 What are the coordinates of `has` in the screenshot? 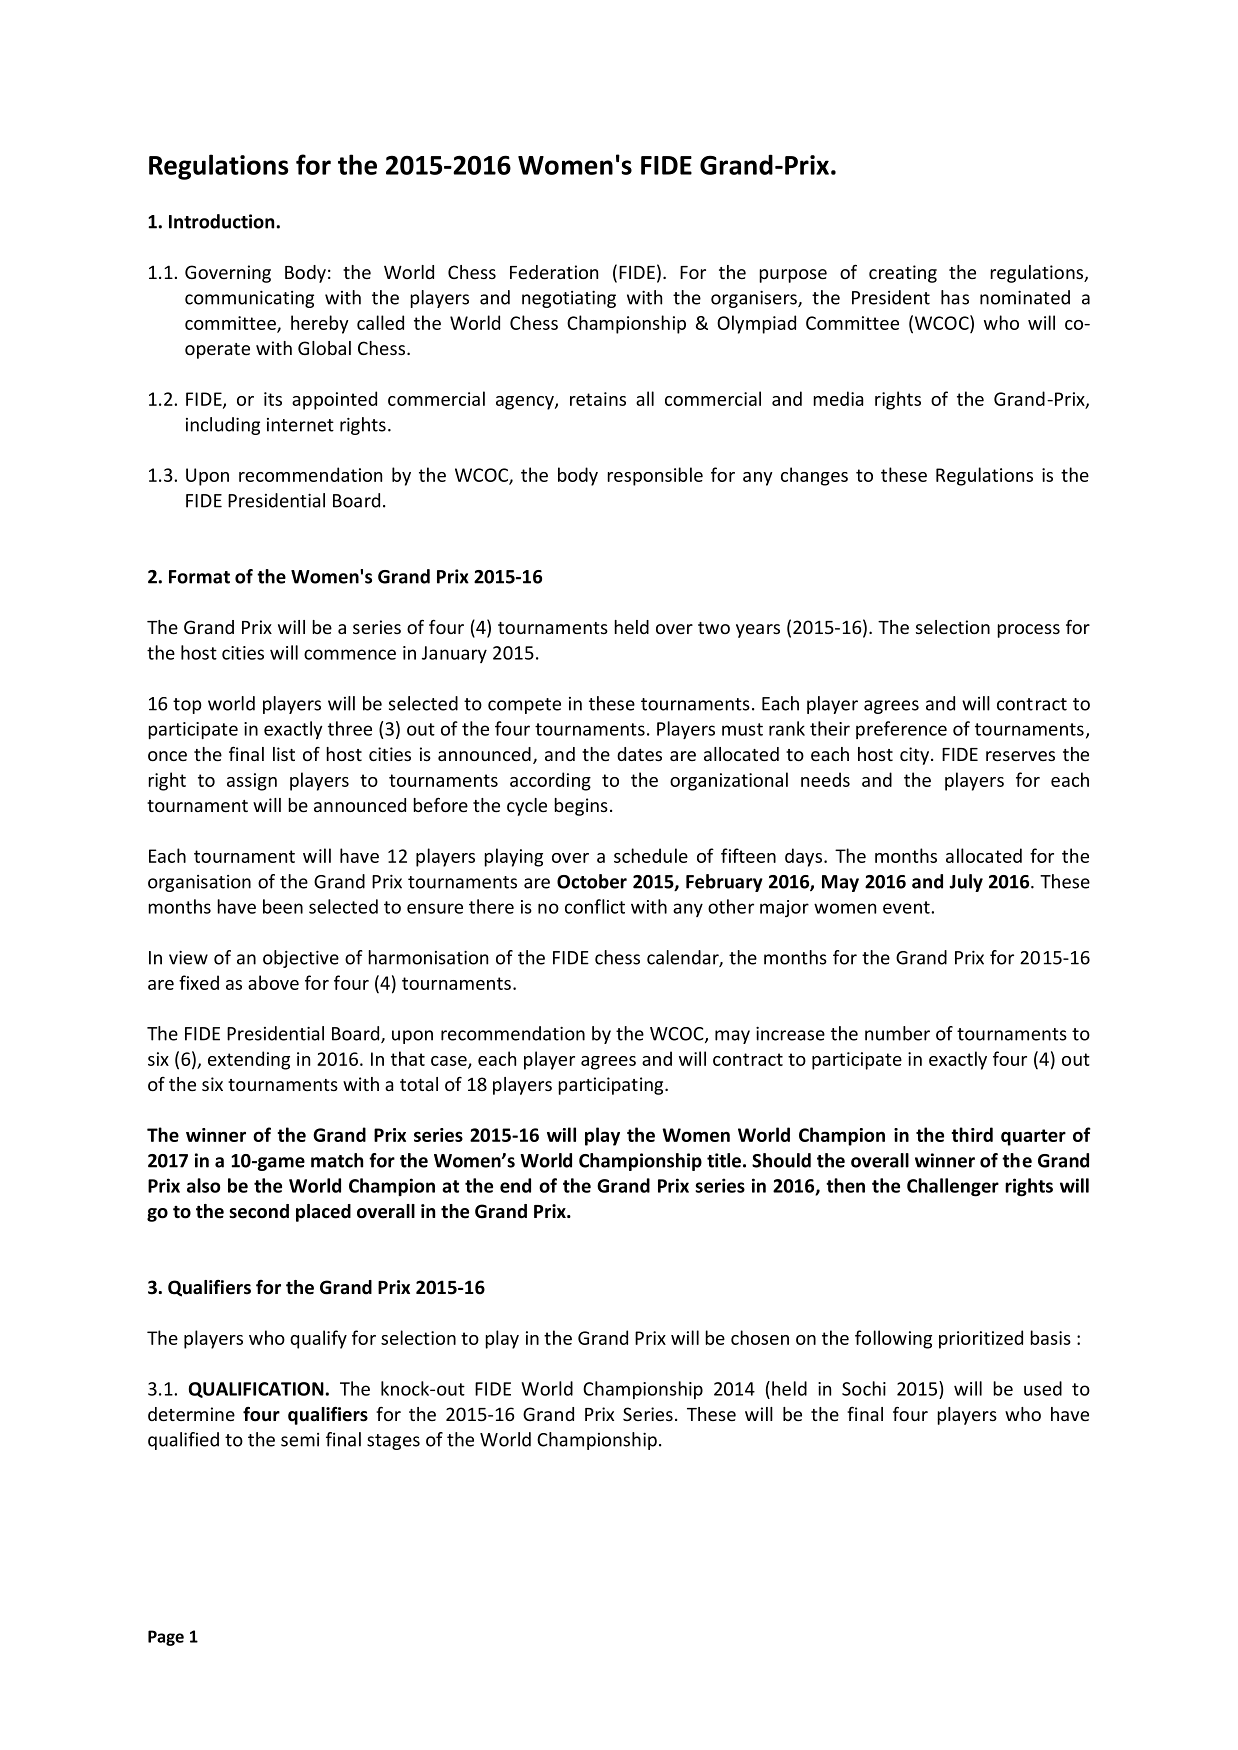 It's located at (955, 297).
